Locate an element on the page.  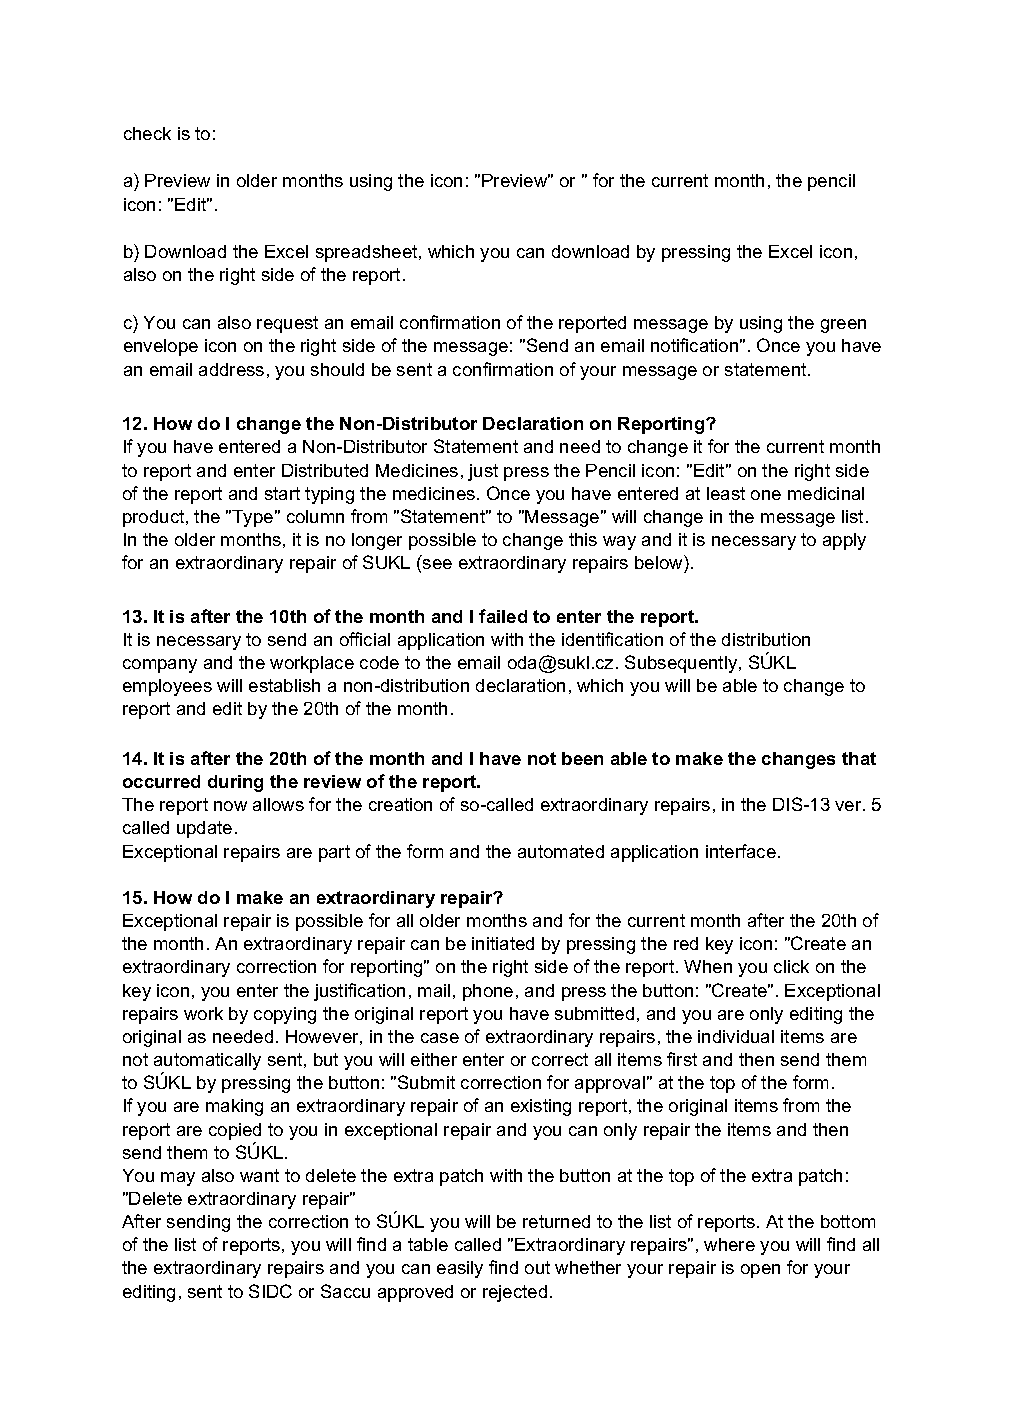
want is located at coordinates (259, 1175).
